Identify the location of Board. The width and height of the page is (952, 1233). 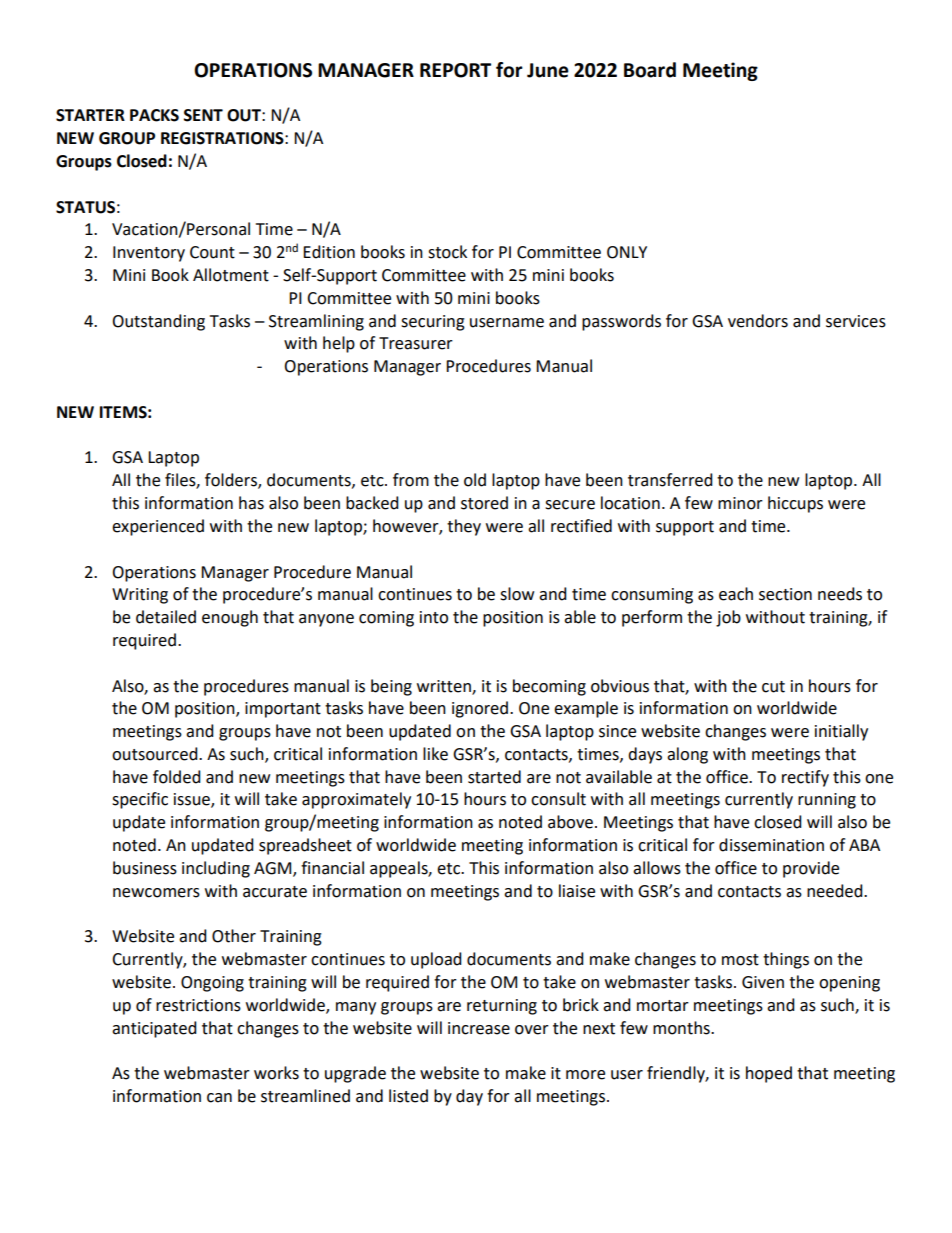
(650, 70).
